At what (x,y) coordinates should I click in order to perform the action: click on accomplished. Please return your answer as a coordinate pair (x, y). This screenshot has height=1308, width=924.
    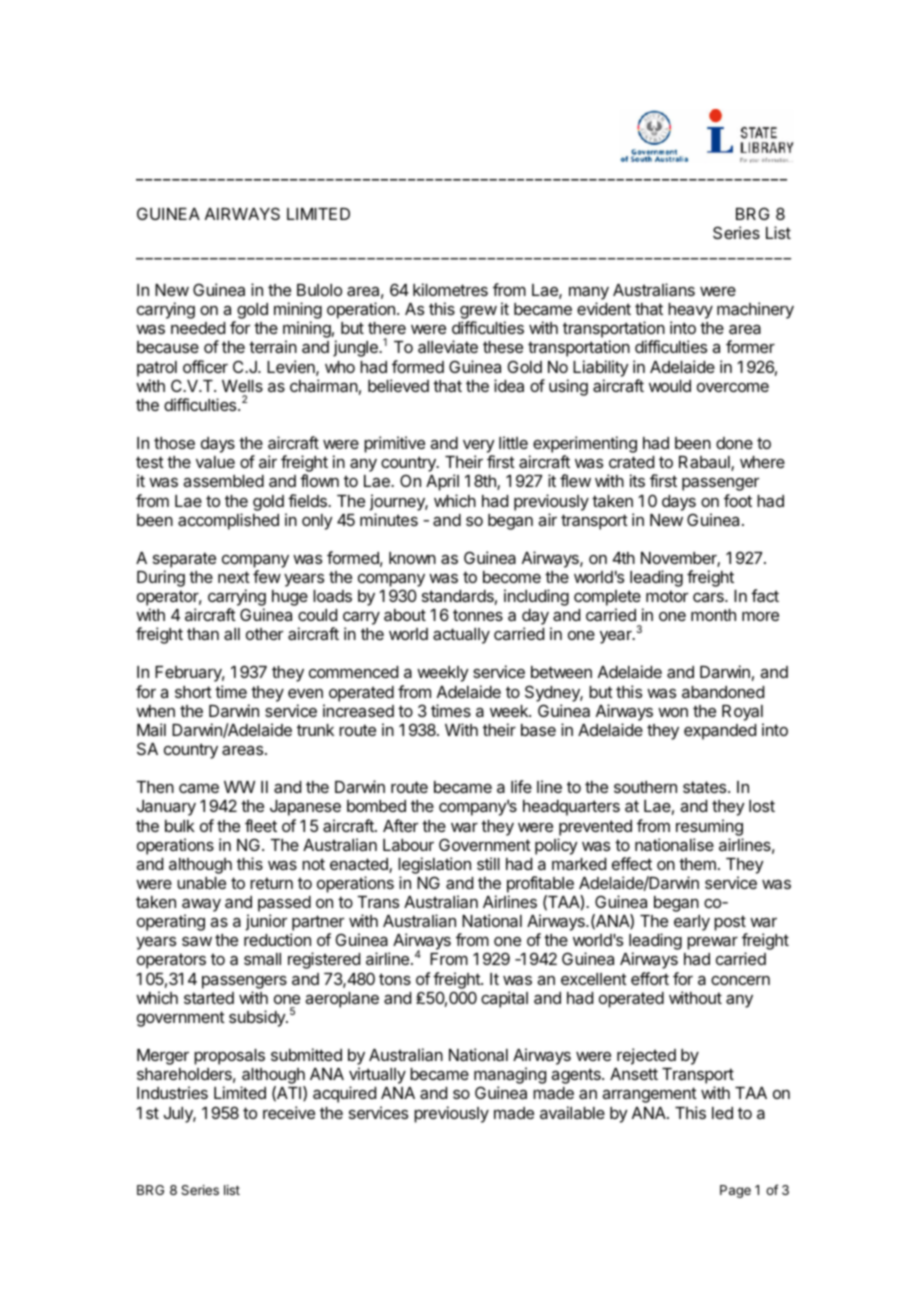
    Looking at the image, I should click on (228, 521).
